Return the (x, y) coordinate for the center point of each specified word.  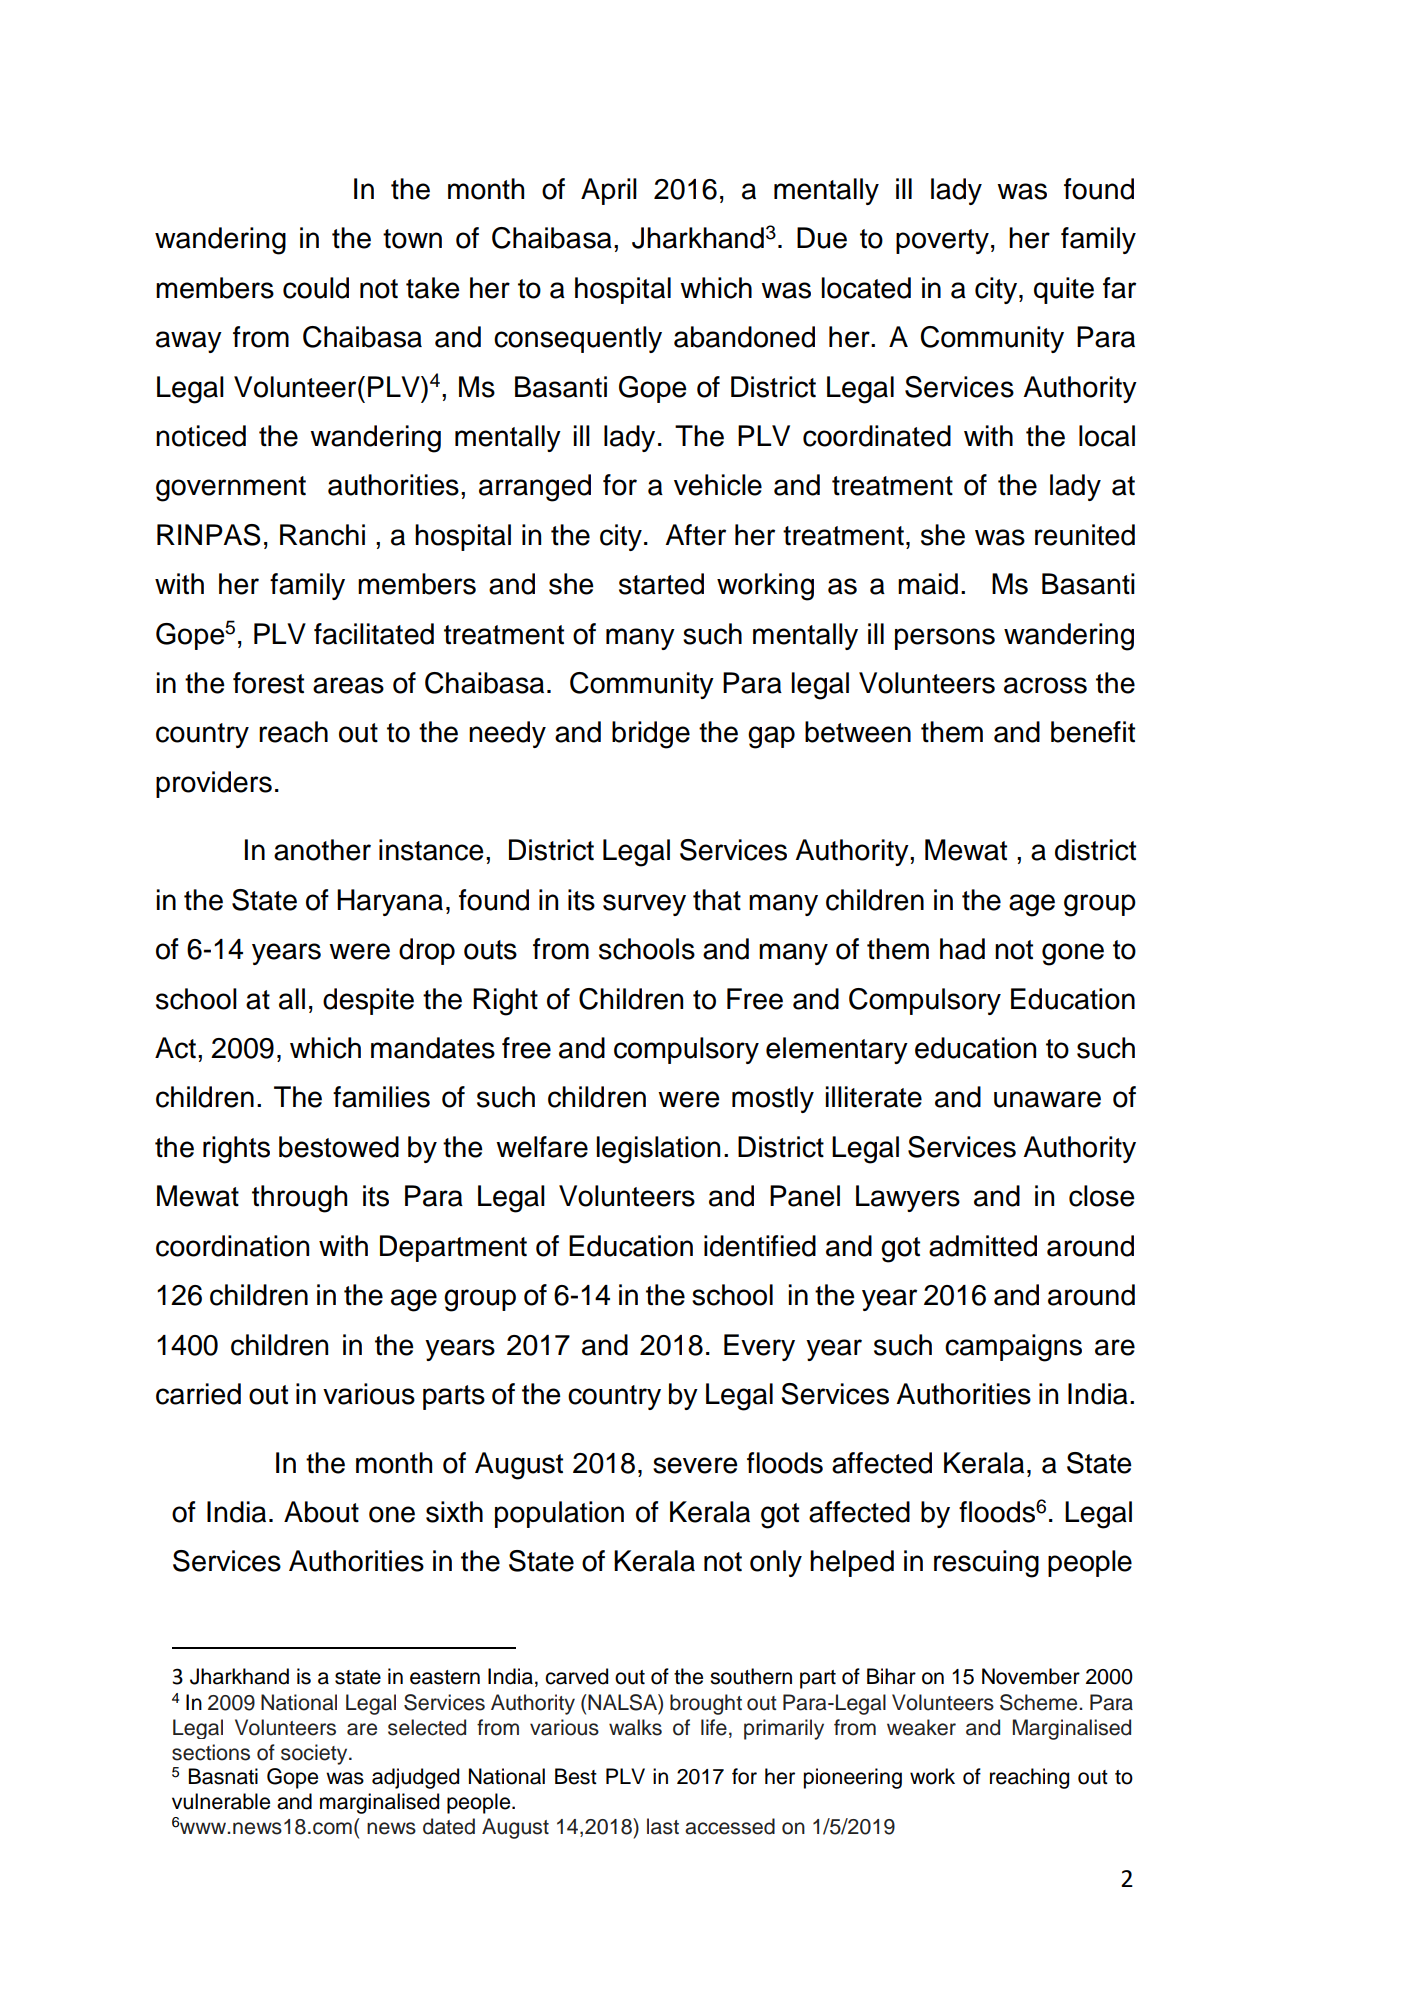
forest (268, 683)
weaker (921, 1727)
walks (635, 1727)
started (661, 584)
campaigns (1013, 1348)
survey (644, 905)
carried (198, 1394)
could (316, 288)
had (962, 949)
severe (695, 1465)
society (315, 1754)
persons (945, 639)
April (609, 191)
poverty (942, 241)
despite (368, 1001)
